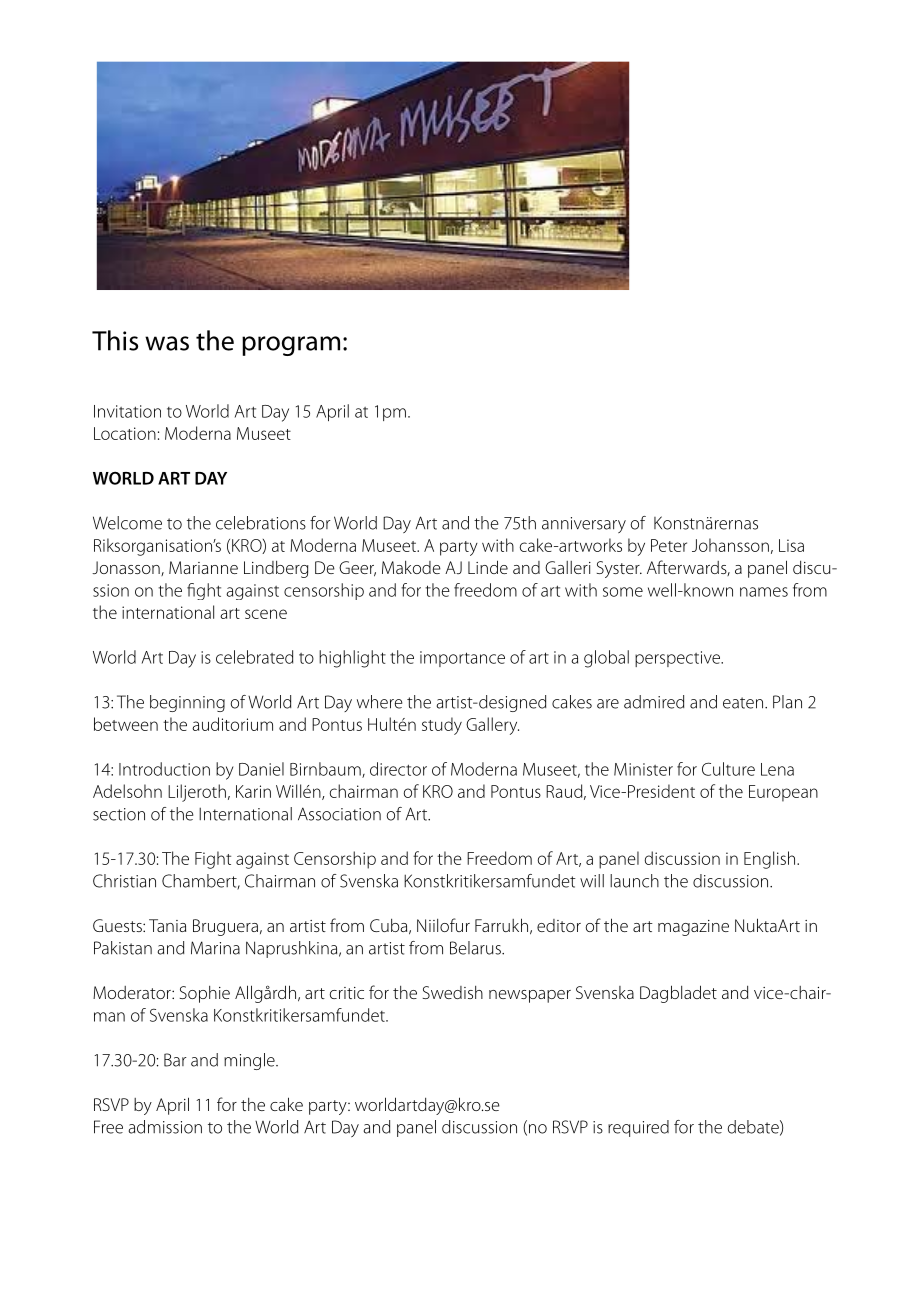 This document has height=1308, width=924. I want to click on was, so click(167, 343).
